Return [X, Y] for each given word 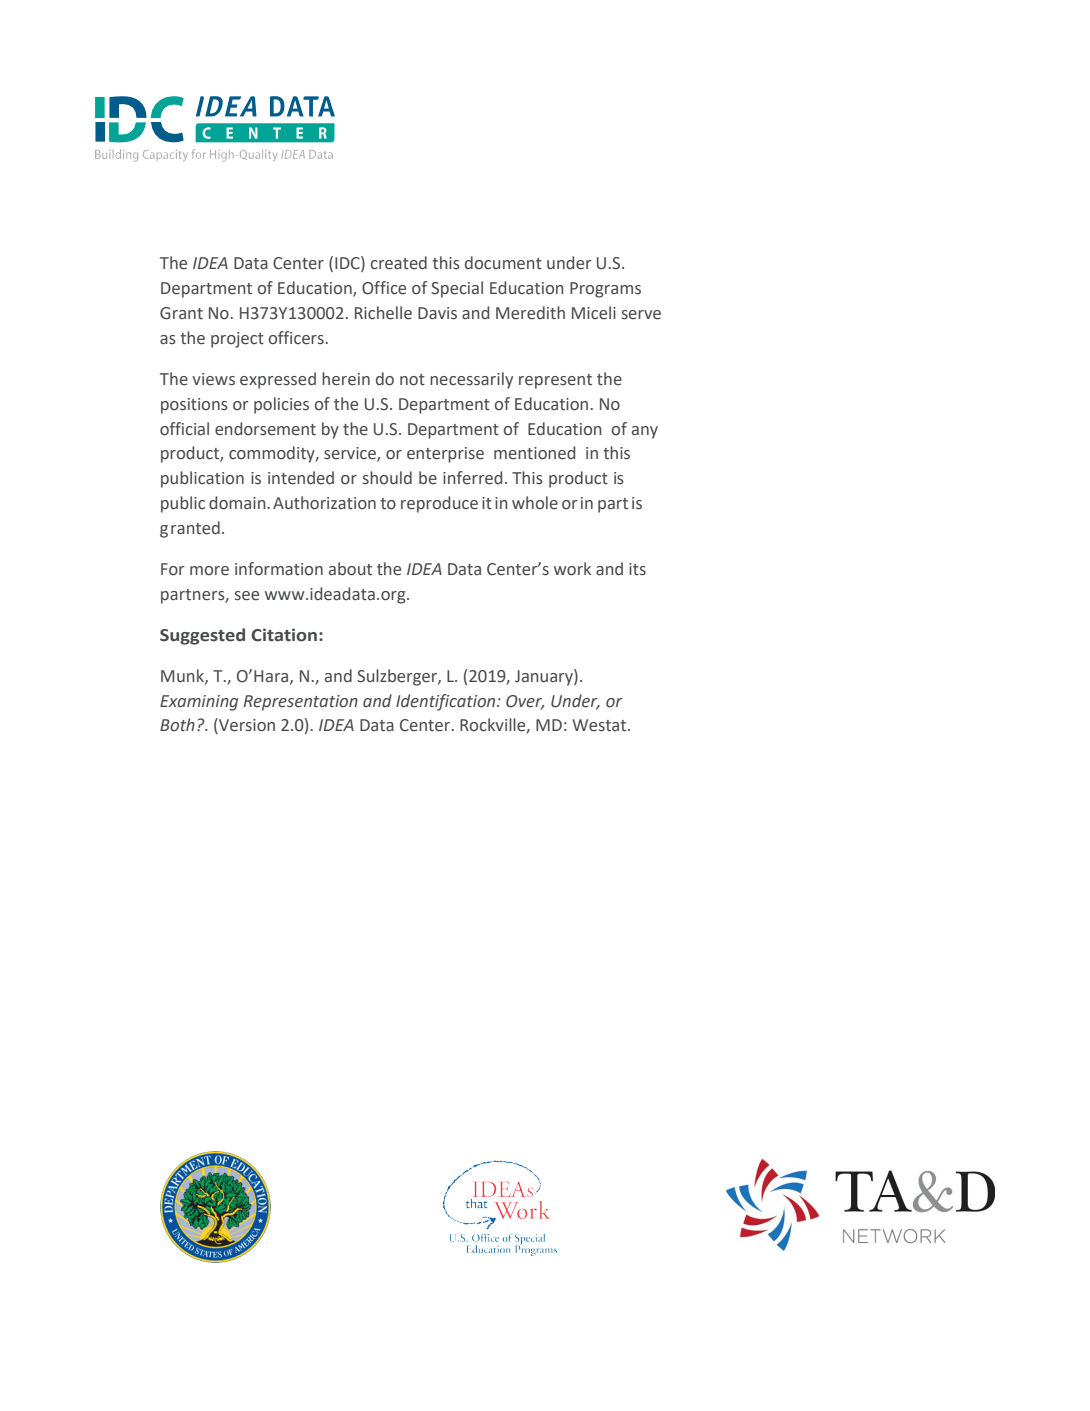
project [237, 340]
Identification [447, 702]
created [399, 263]
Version [246, 726]
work [572, 569]
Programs [605, 290]
